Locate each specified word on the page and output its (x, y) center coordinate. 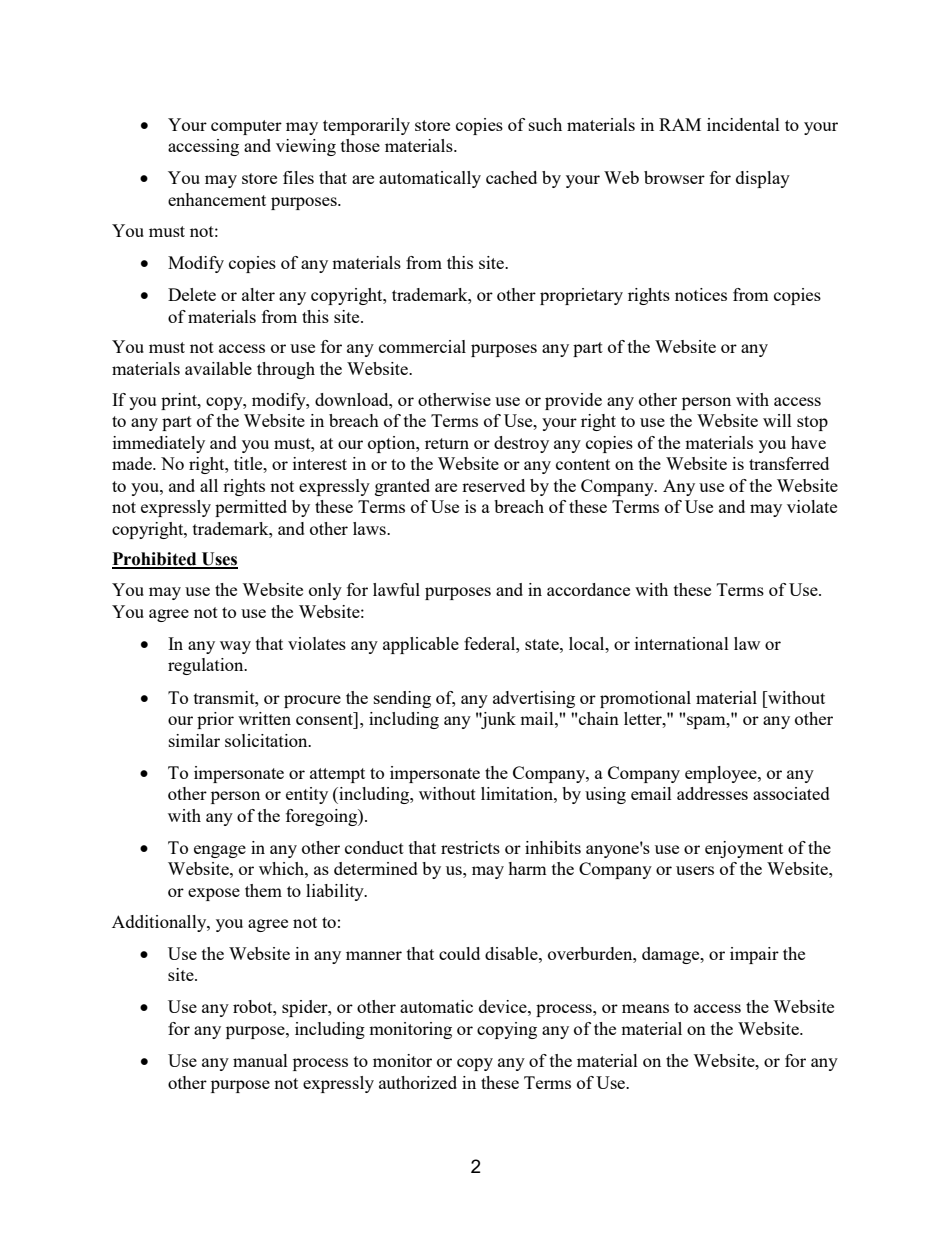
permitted (251, 508)
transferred (789, 463)
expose (214, 894)
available (218, 368)
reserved (493, 485)
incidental (743, 124)
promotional (645, 699)
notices (701, 294)
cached (511, 177)
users (695, 870)
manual (260, 1060)
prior (215, 720)
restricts (470, 847)
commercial (422, 346)
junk (497, 720)
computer (246, 127)
